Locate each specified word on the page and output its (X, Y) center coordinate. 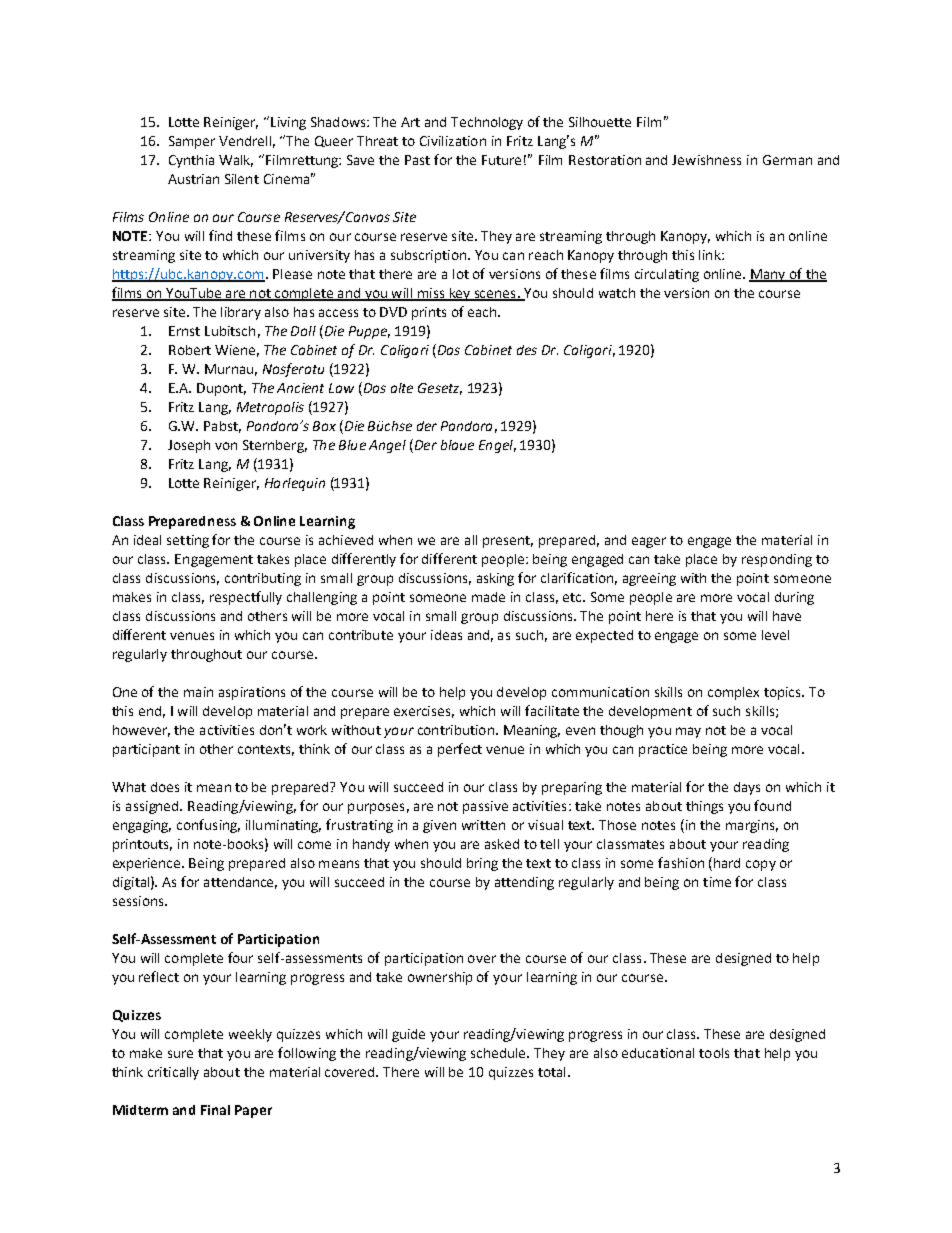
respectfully (246, 598)
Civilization (453, 141)
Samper (192, 142)
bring (482, 864)
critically (173, 1073)
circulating (667, 275)
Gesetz (440, 389)
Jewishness (706, 160)
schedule (500, 1053)
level (775, 635)
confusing (208, 826)
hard (727, 863)
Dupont (221, 389)
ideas (446, 635)
